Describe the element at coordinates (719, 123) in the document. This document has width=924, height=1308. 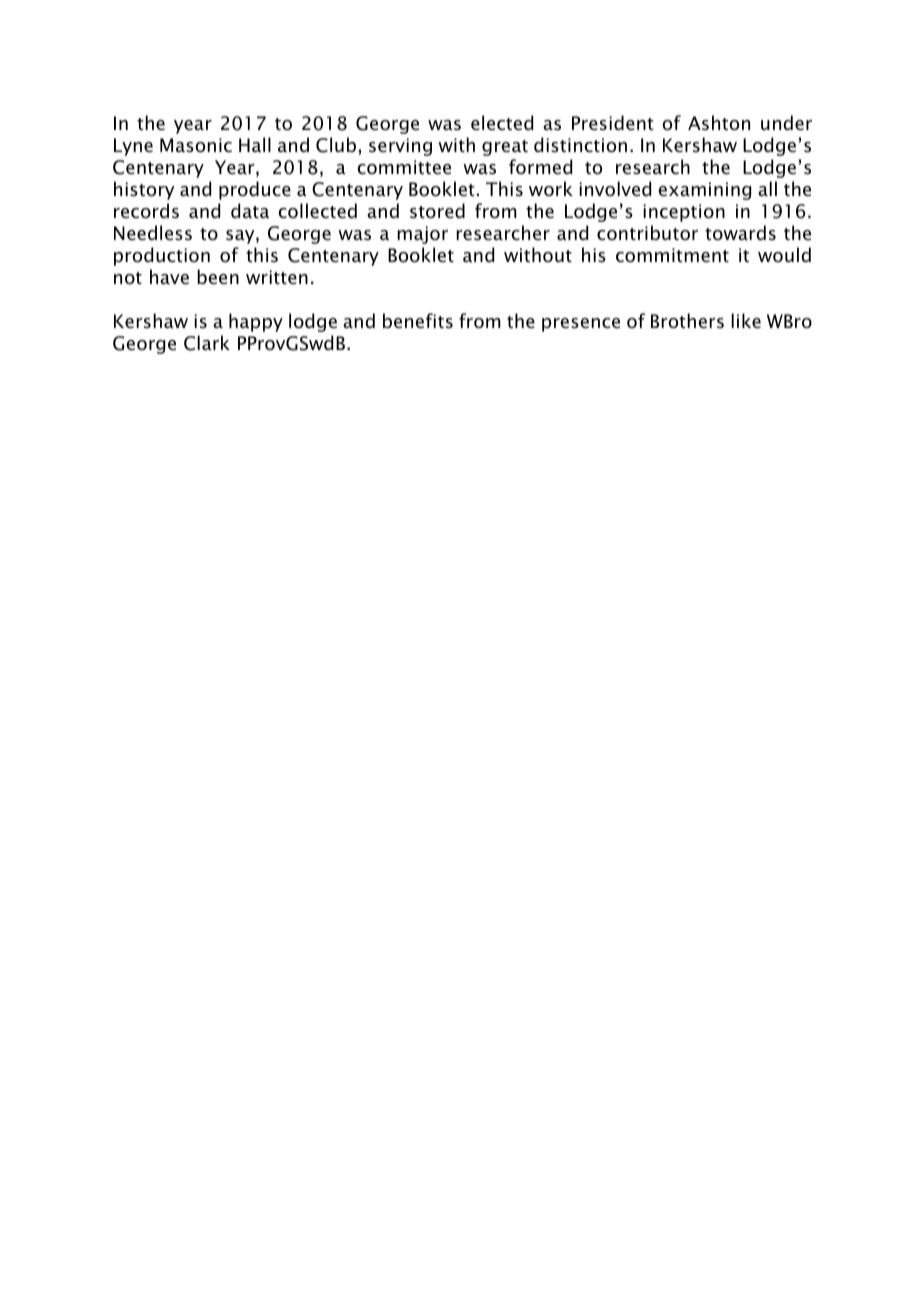
I see `Ashton` at that location.
